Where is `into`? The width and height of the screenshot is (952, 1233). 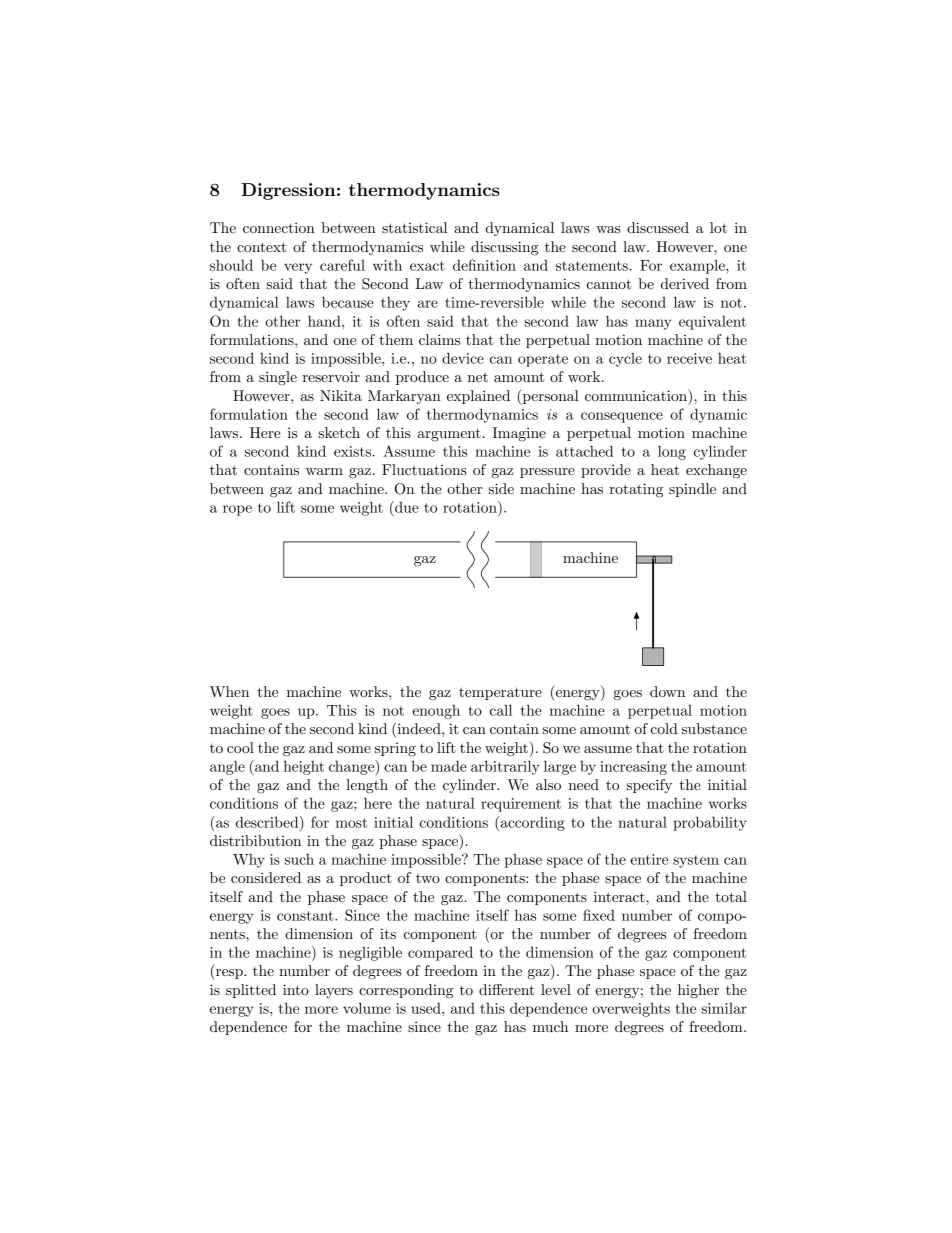 into is located at coordinates (296, 989).
